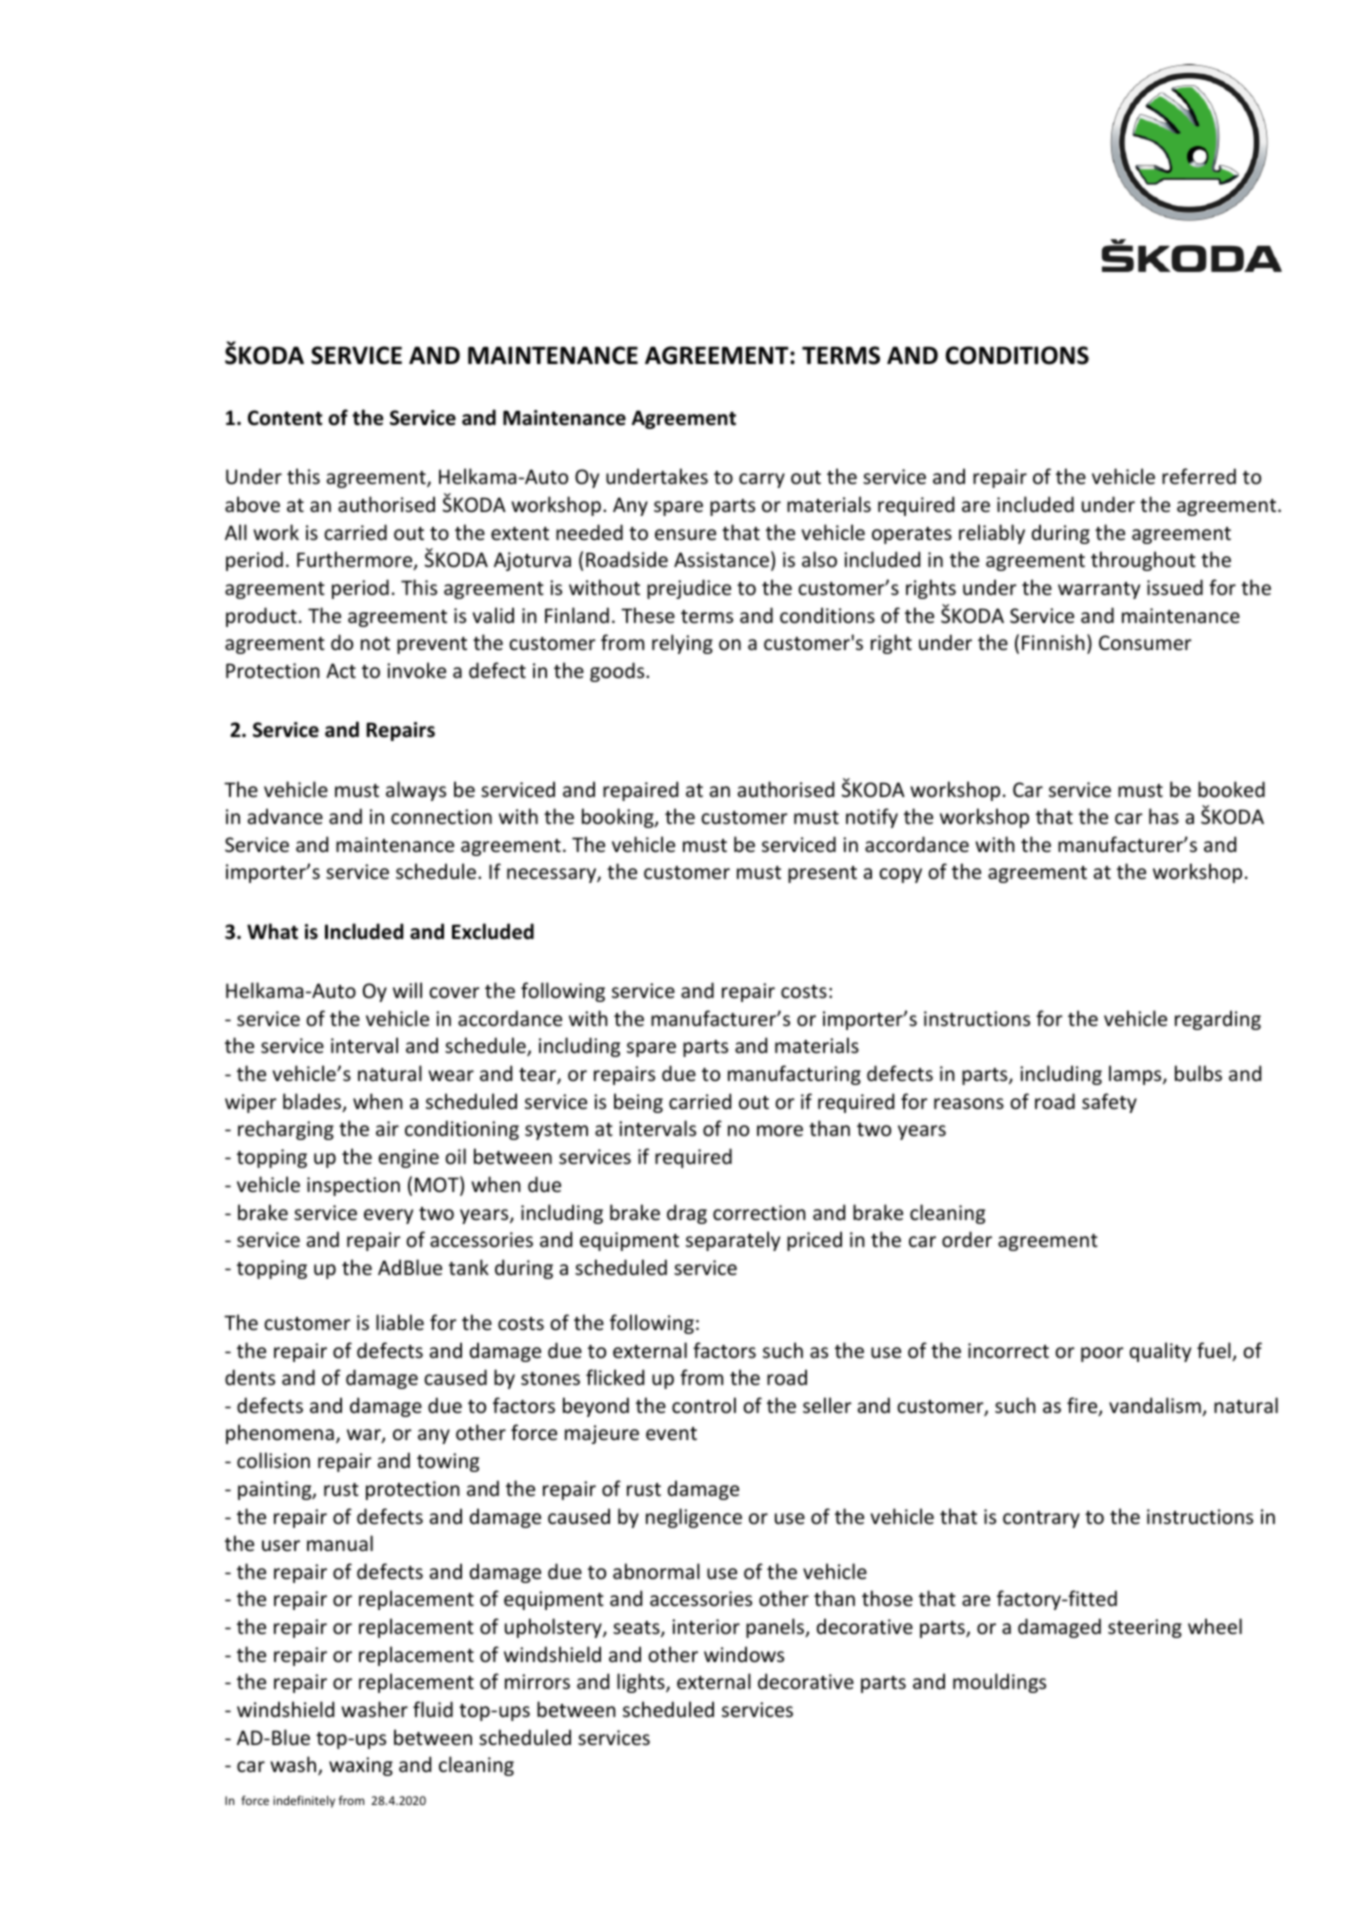 Image resolution: width=1347 pixels, height=1907 pixels. What do you see at coordinates (313, 1102) in the screenshot?
I see `blades` at bounding box center [313, 1102].
